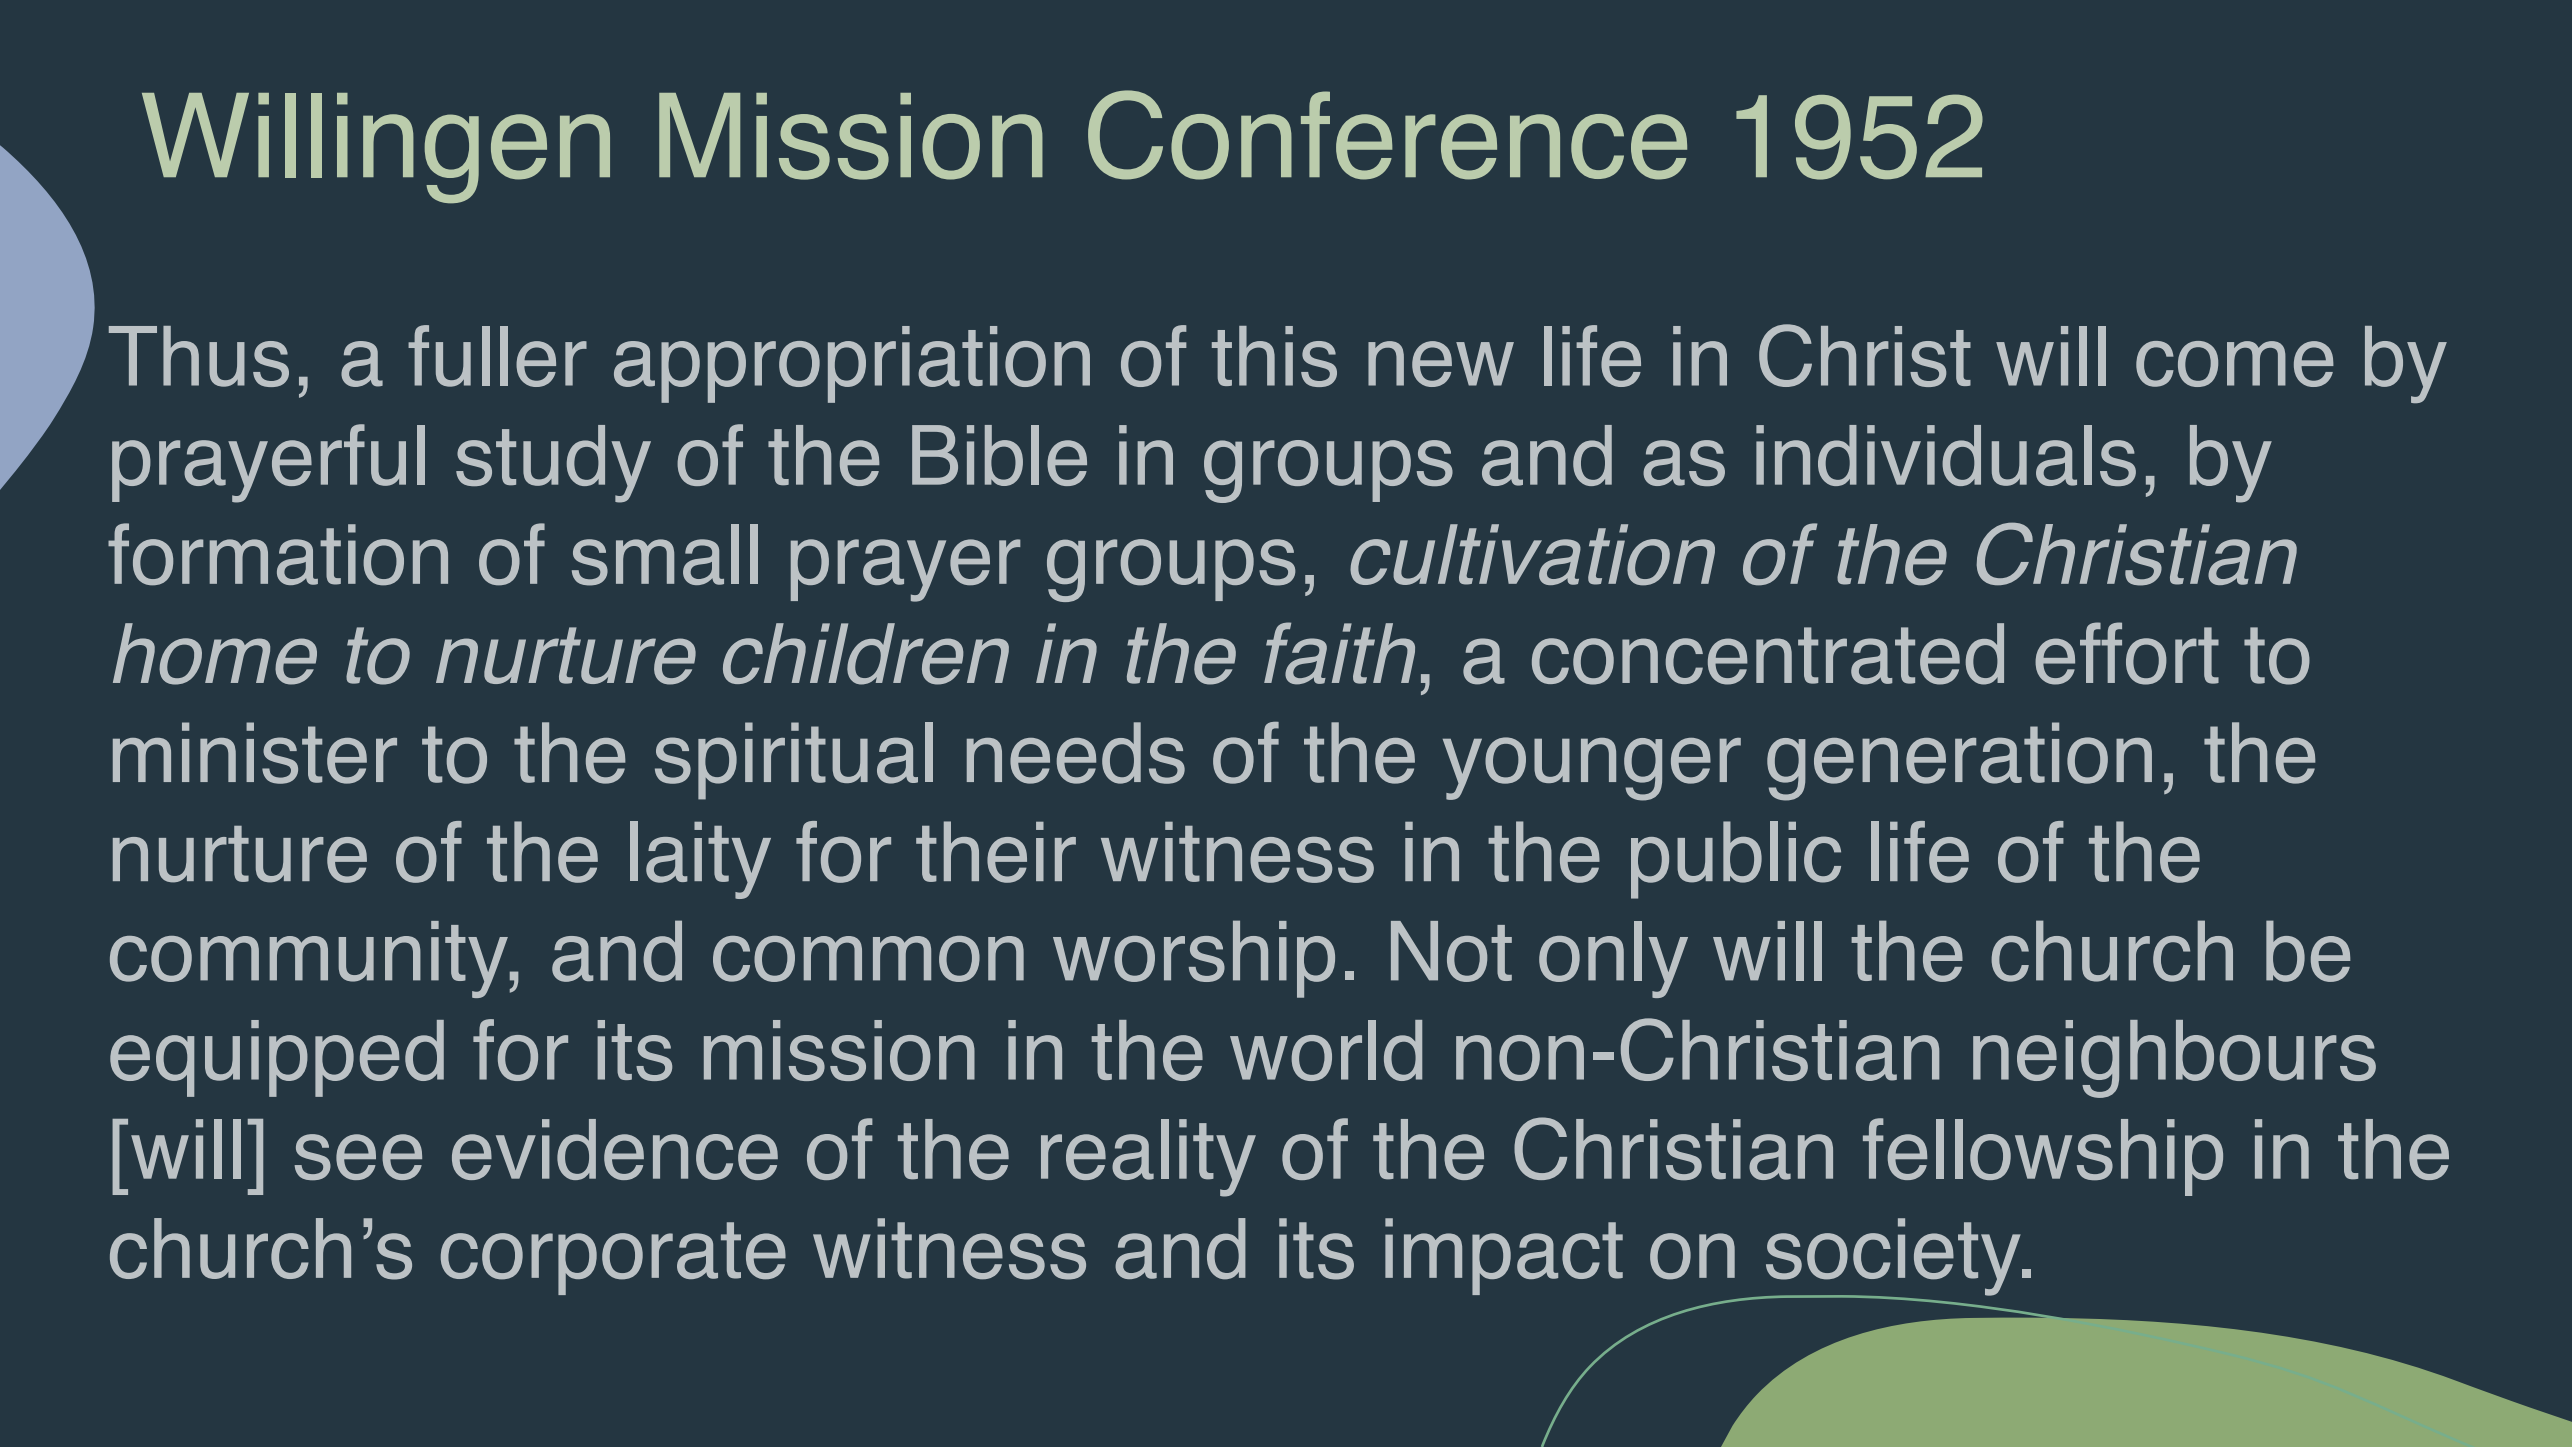  I want to click on individuals, so click(1946, 455).
